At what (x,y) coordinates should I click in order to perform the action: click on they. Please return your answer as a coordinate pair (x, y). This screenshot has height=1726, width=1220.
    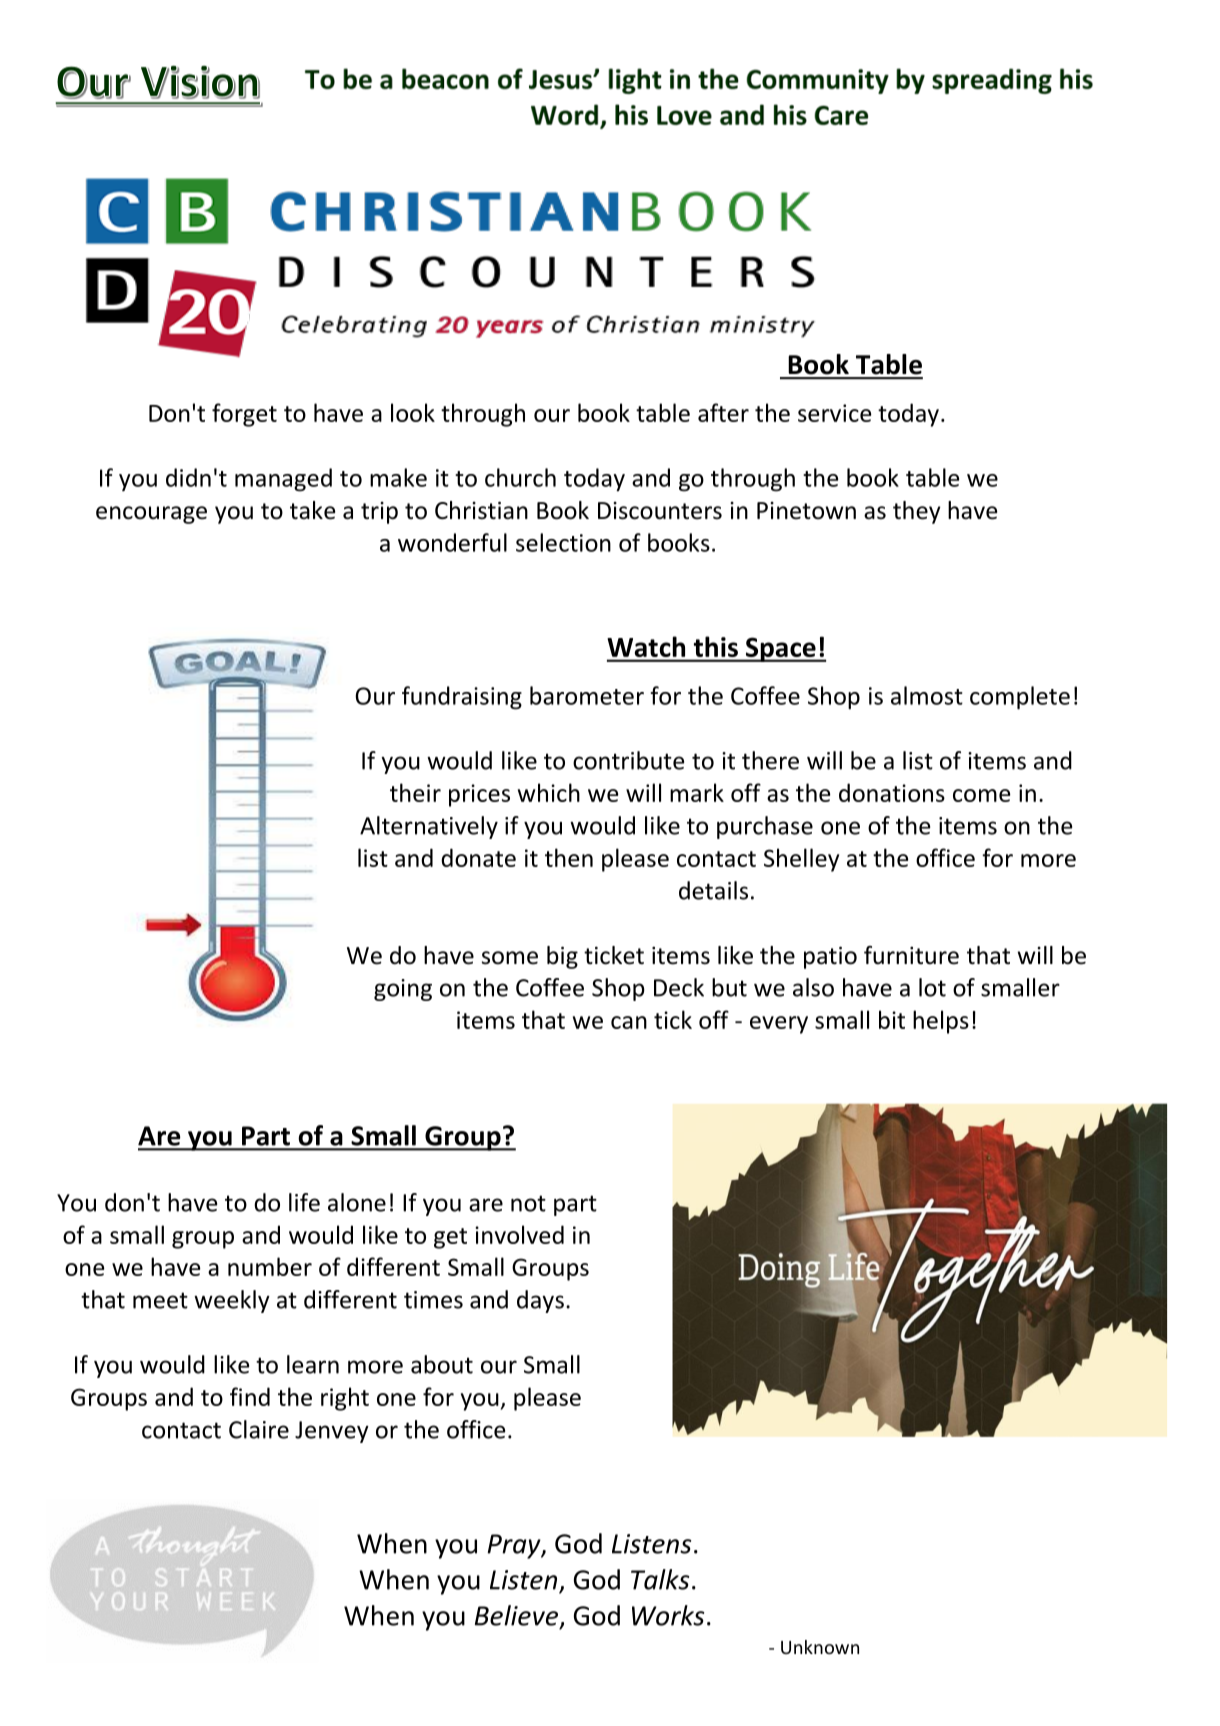
    Looking at the image, I should click on (917, 512).
